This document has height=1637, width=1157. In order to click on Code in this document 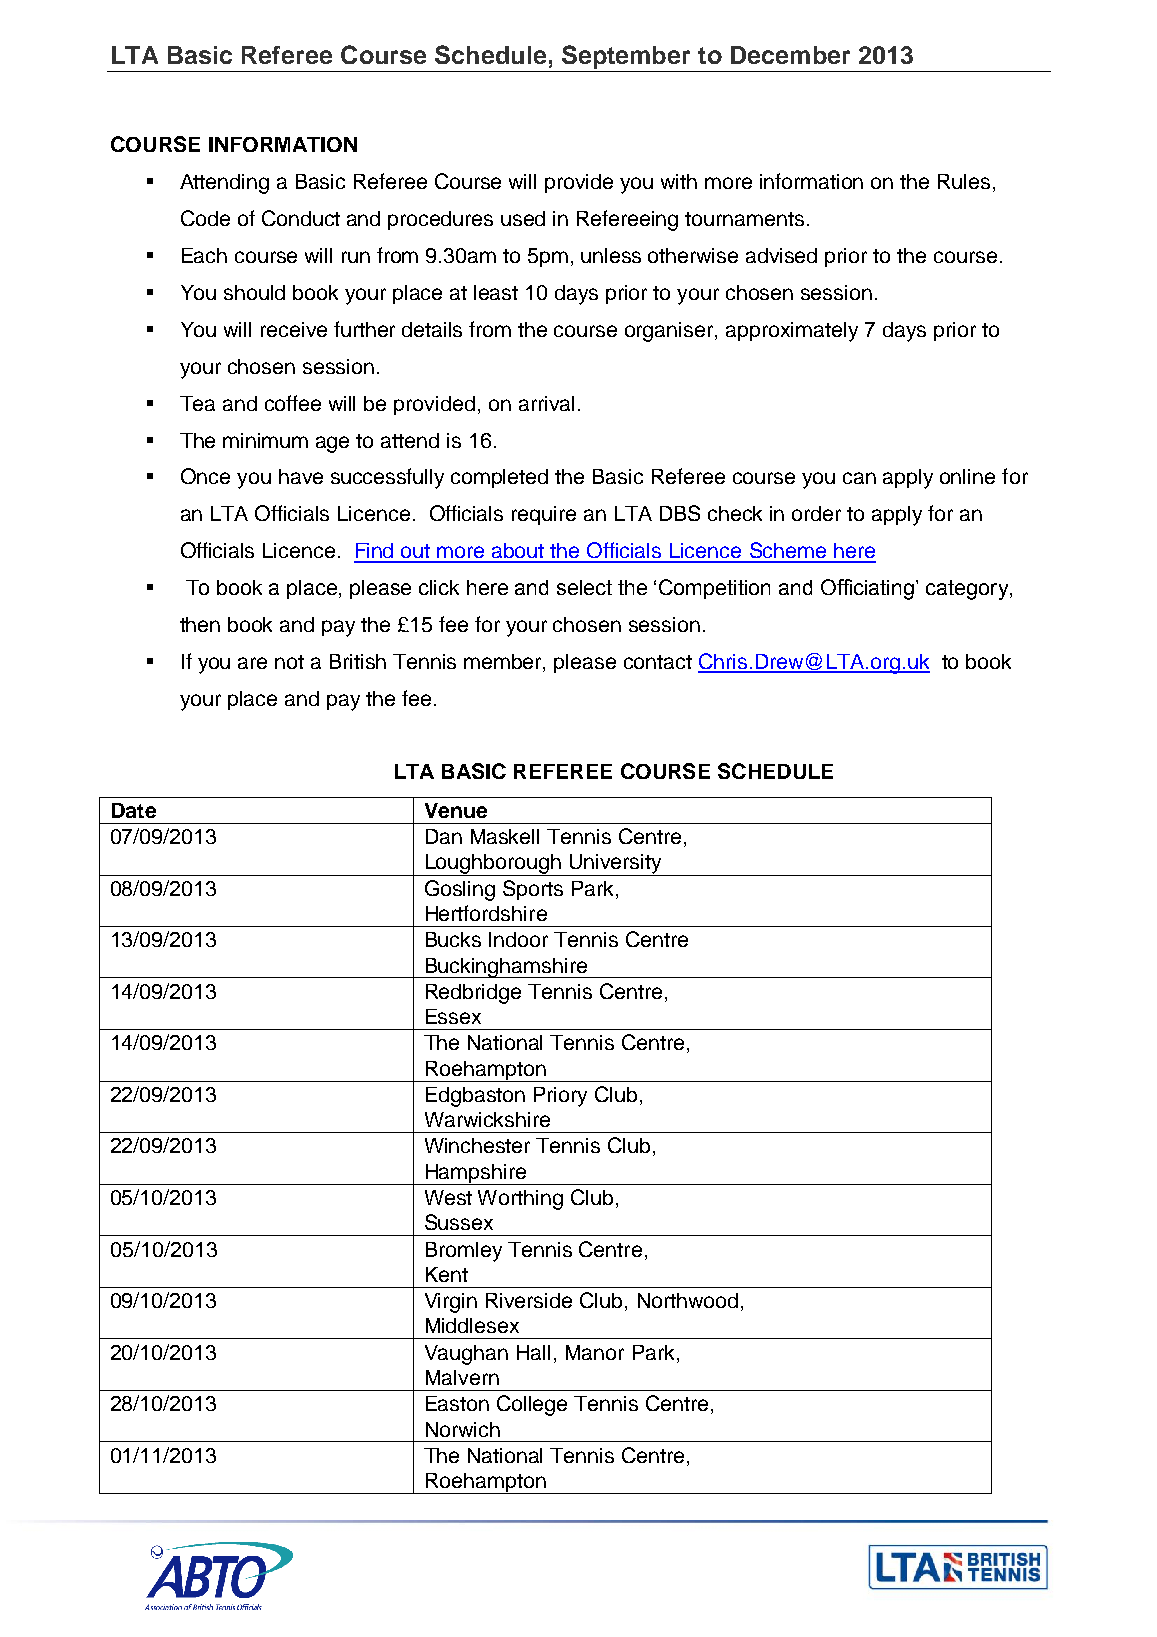, I will do `click(205, 218)`.
